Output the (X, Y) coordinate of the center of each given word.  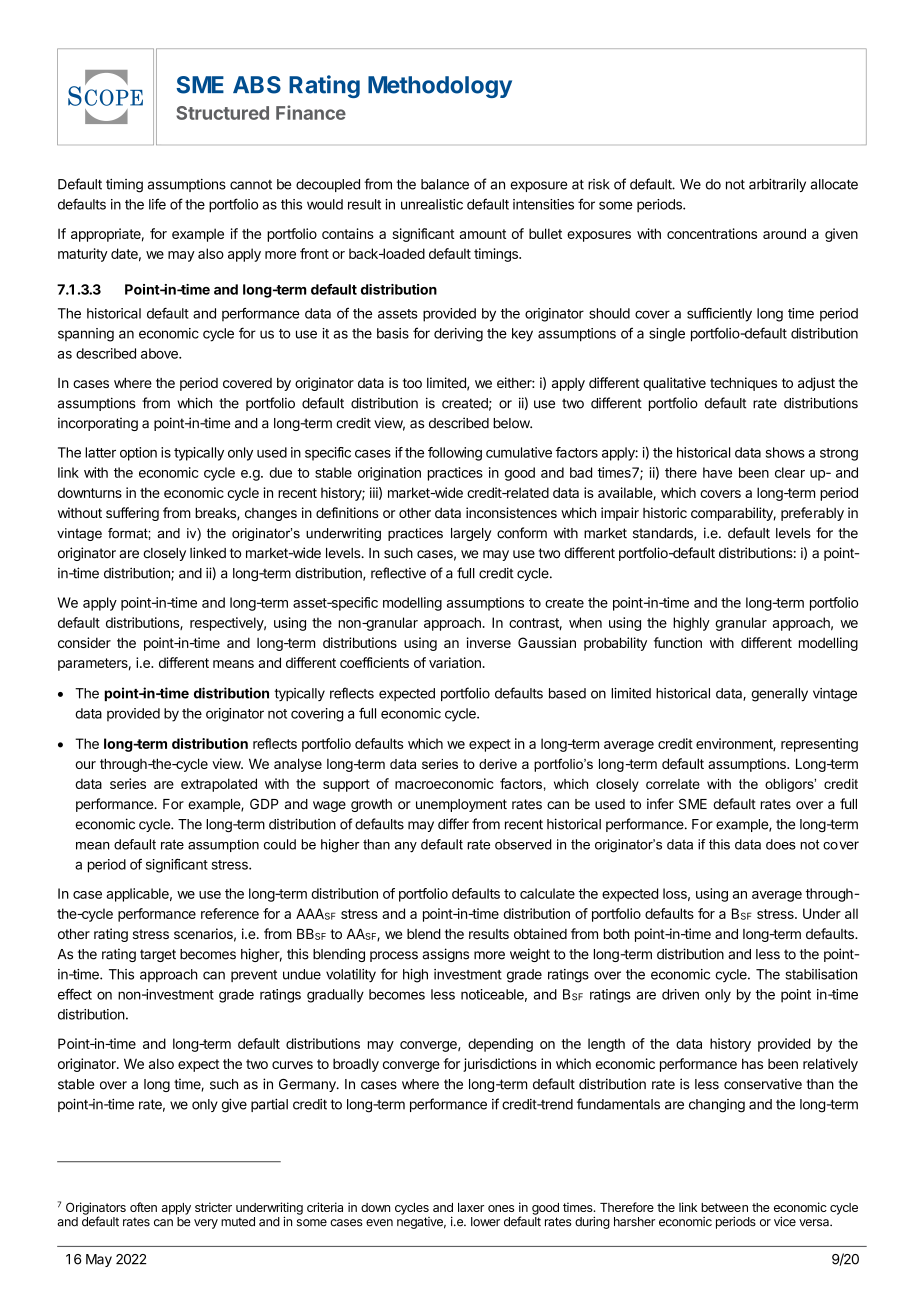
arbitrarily (777, 185)
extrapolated (219, 785)
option (138, 454)
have (717, 472)
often (143, 1207)
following (455, 454)
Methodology (440, 87)
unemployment (461, 805)
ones (501, 1208)
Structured (222, 113)
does (781, 844)
